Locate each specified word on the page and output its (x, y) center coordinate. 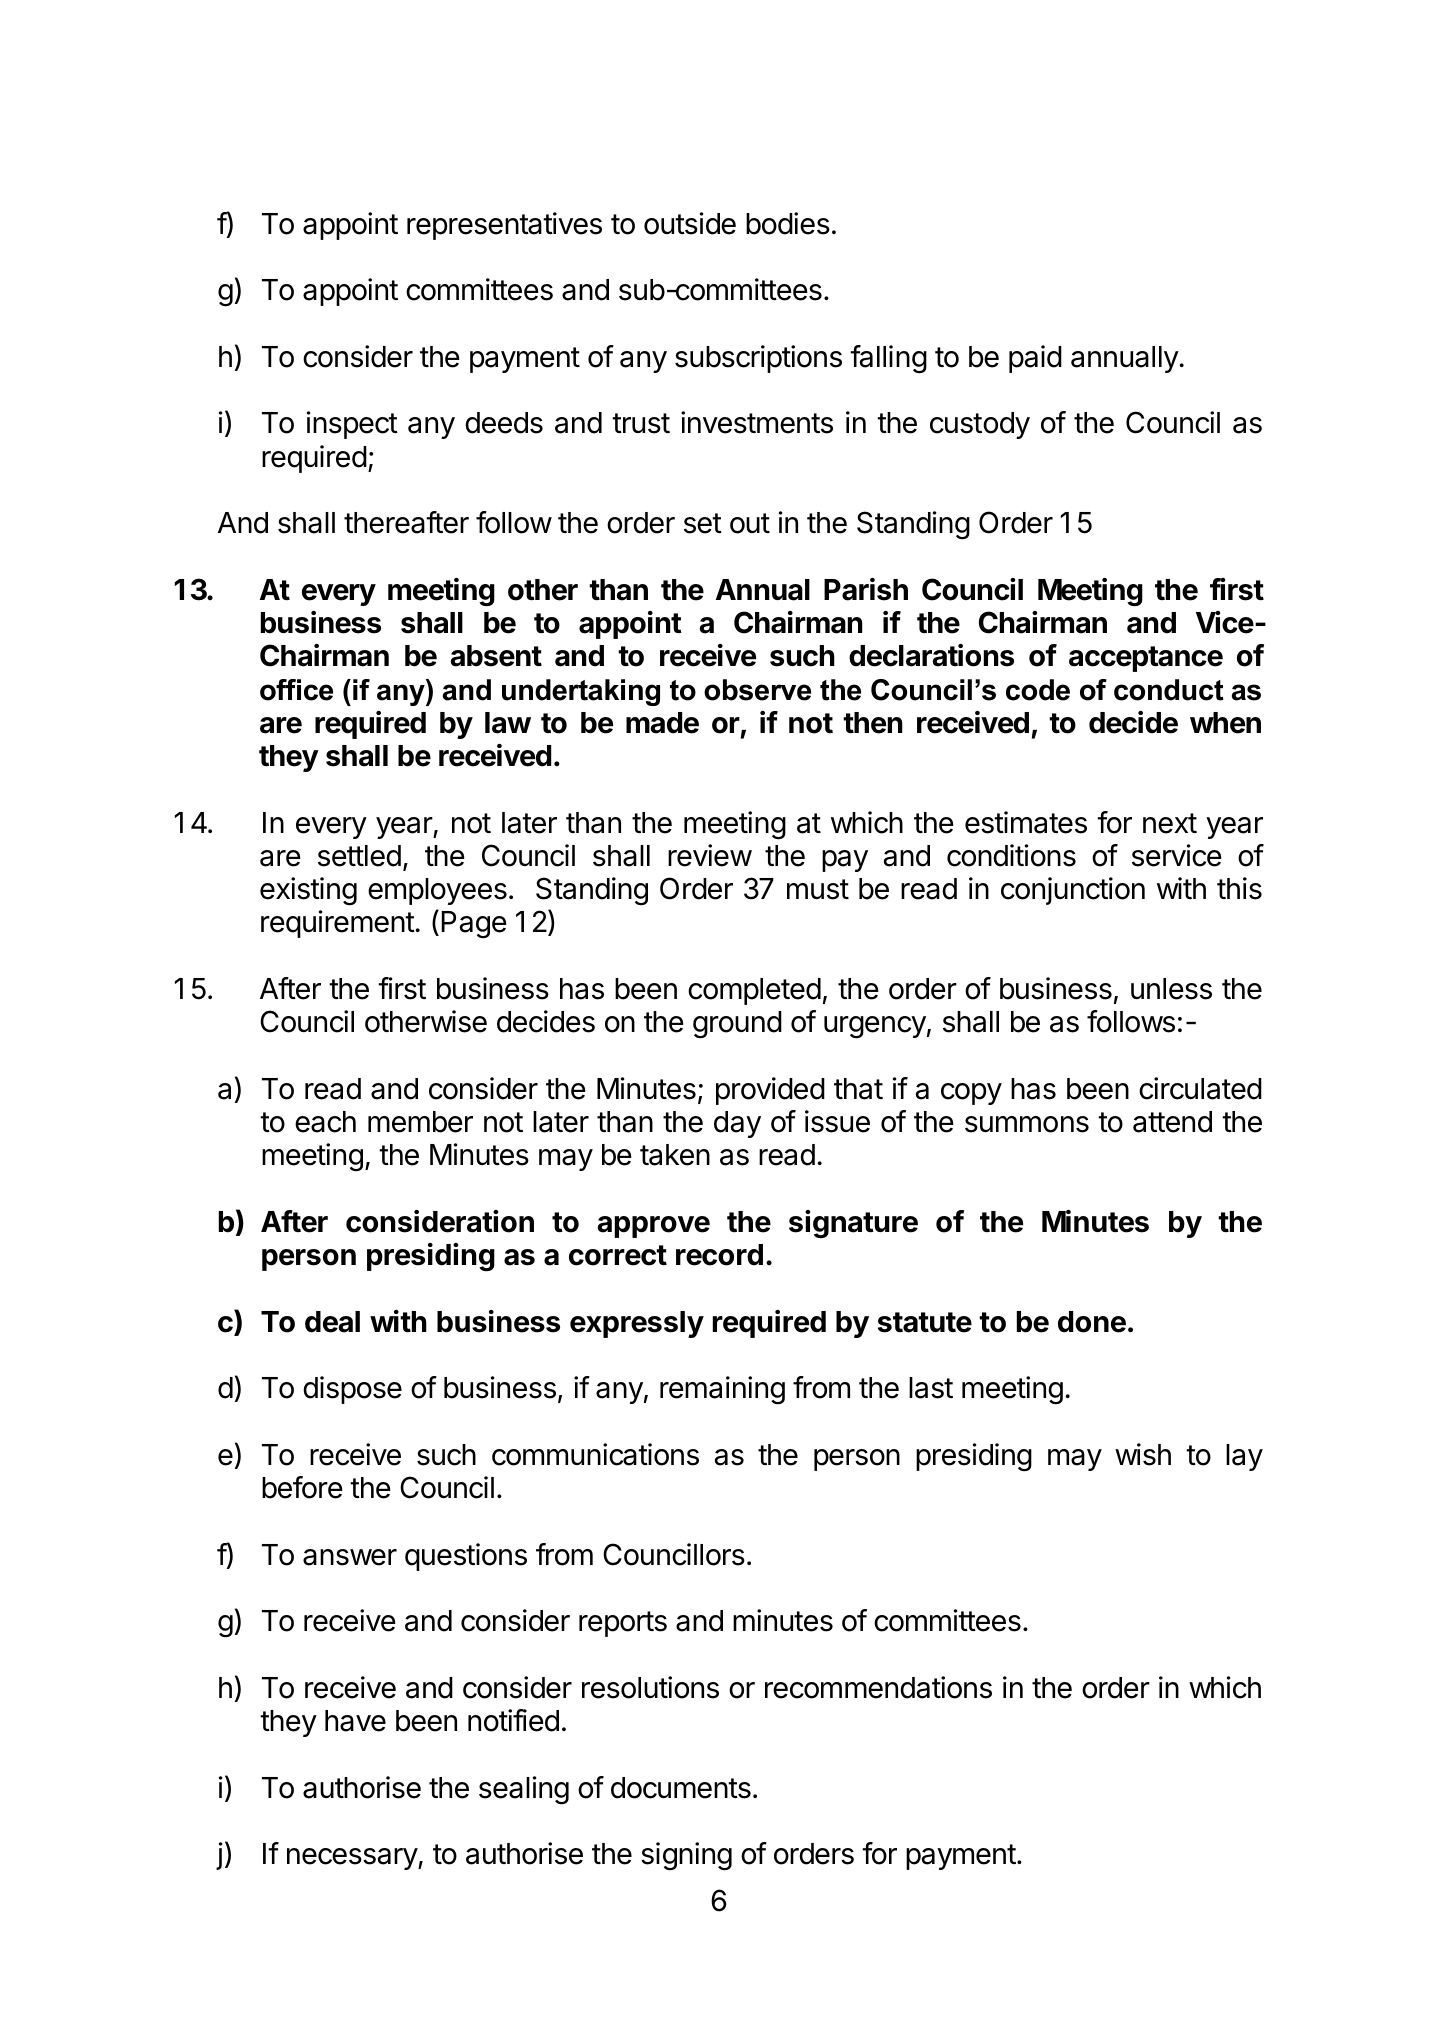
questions (466, 1557)
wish (1143, 1454)
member (420, 1122)
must (818, 889)
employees (437, 891)
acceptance (1146, 659)
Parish (866, 589)
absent (496, 656)
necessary (353, 1859)
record (719, 1255)
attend (1172, 1122)
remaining (722, 1390)
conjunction (1073, 891)
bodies (788, 223)
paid (1035, 359)
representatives (504, 226)
